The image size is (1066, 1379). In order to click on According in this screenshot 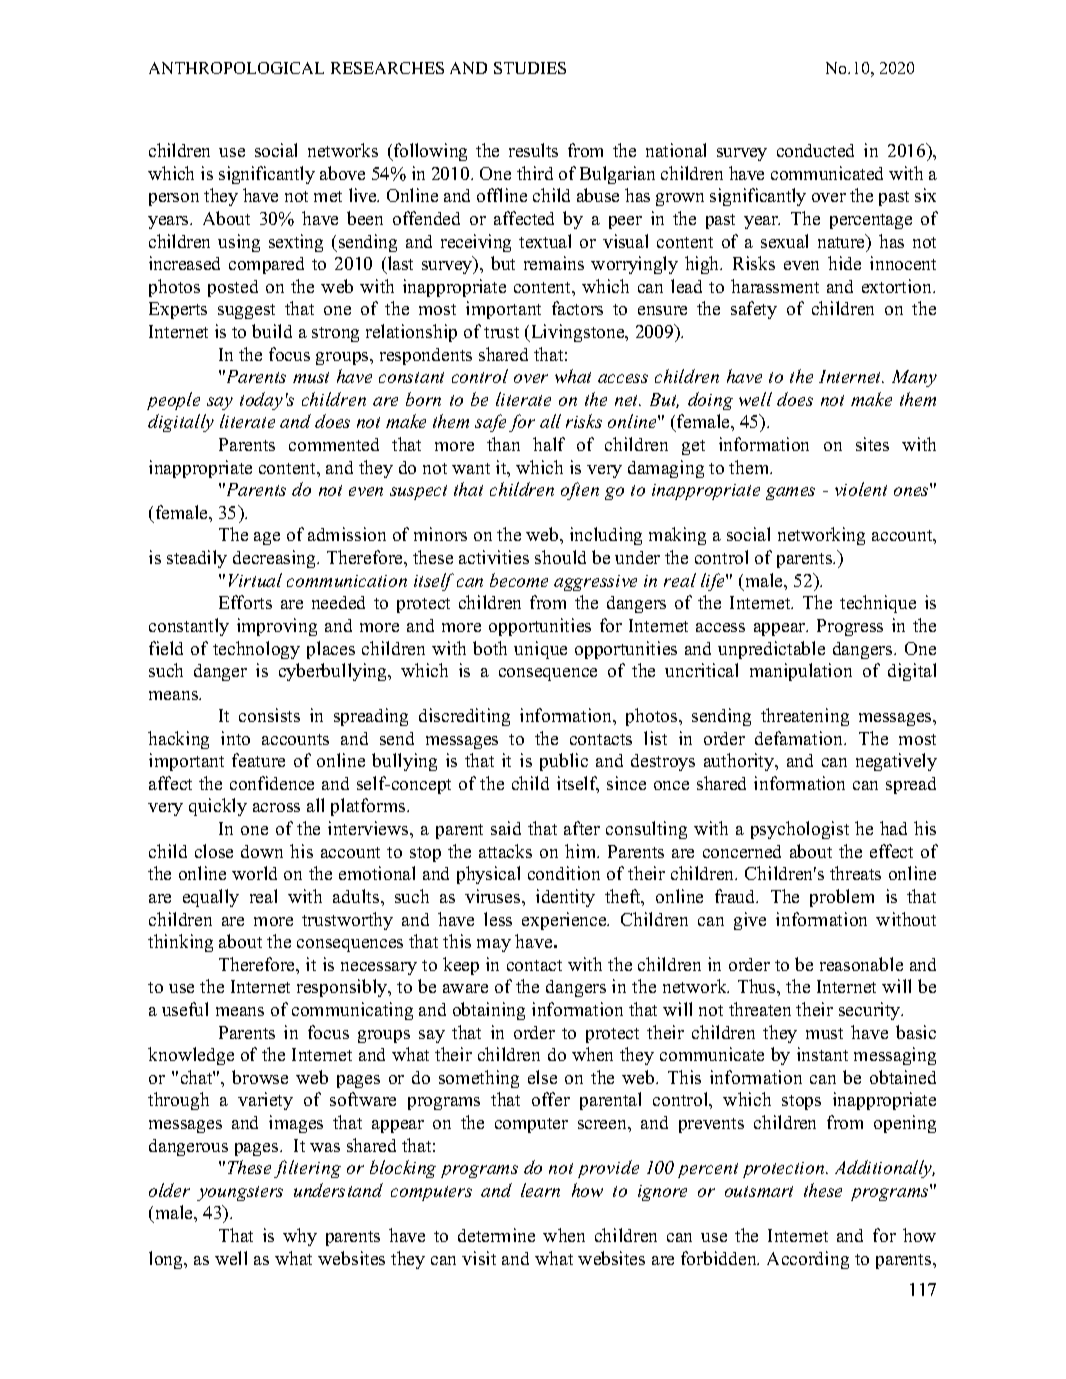, I will do `click(808, 1260)`.
